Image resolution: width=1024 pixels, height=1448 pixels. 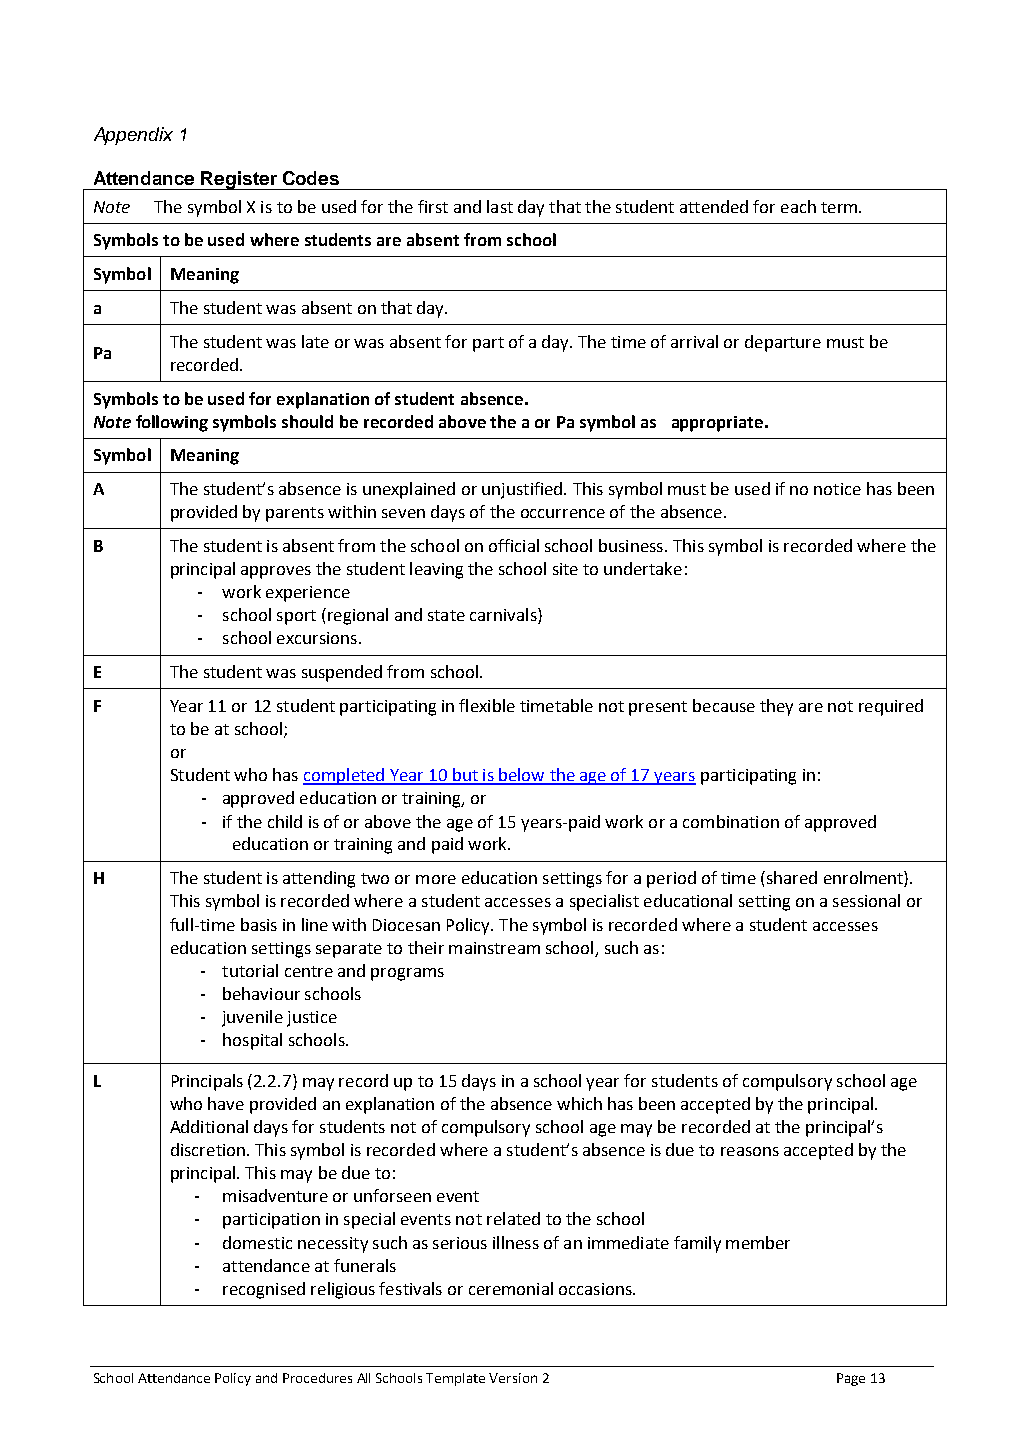 I want to click on hospital, so click(x=252, y=1041).
